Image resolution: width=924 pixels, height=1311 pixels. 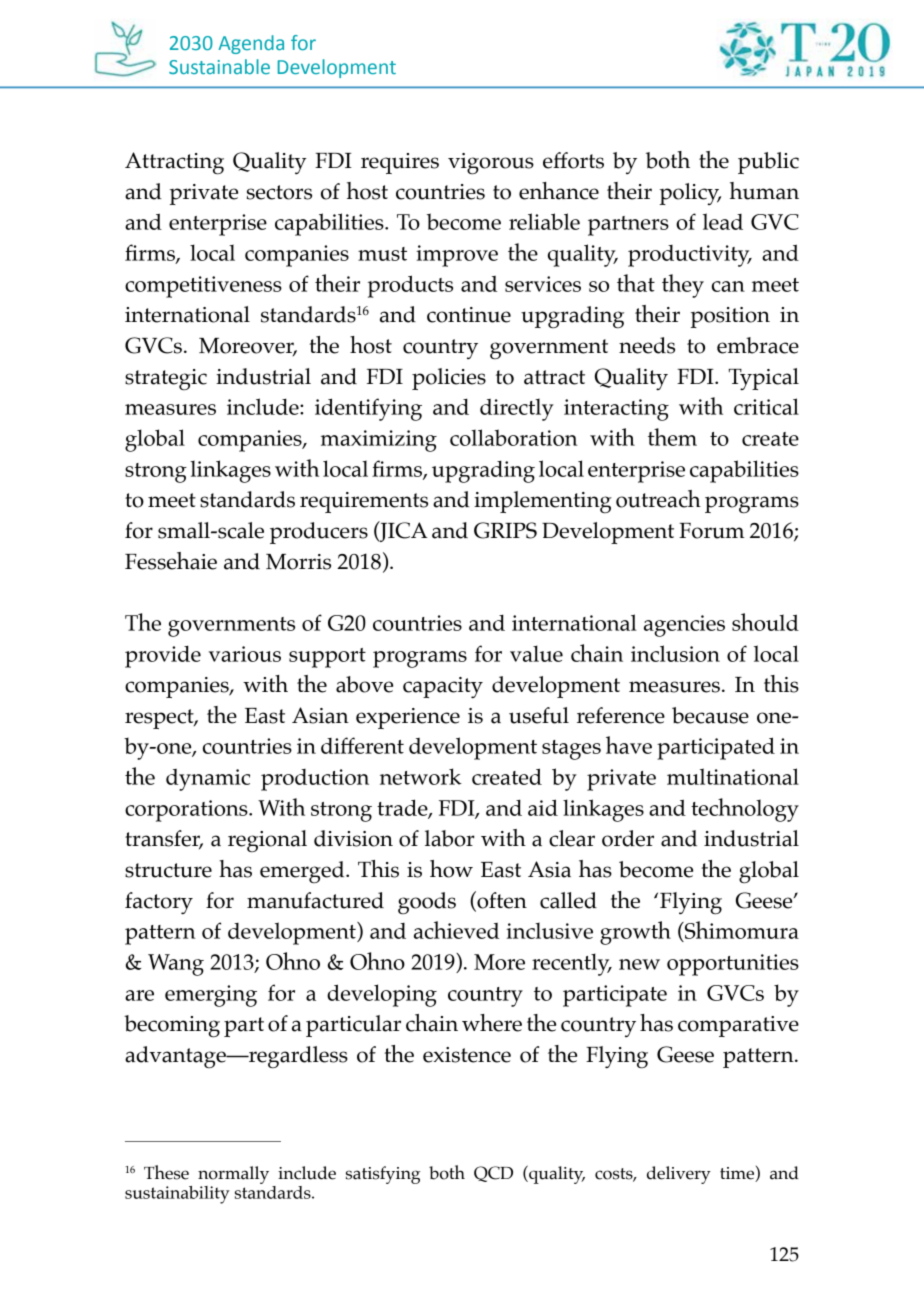 I want to click on policies, so click(x=449, y=379).
